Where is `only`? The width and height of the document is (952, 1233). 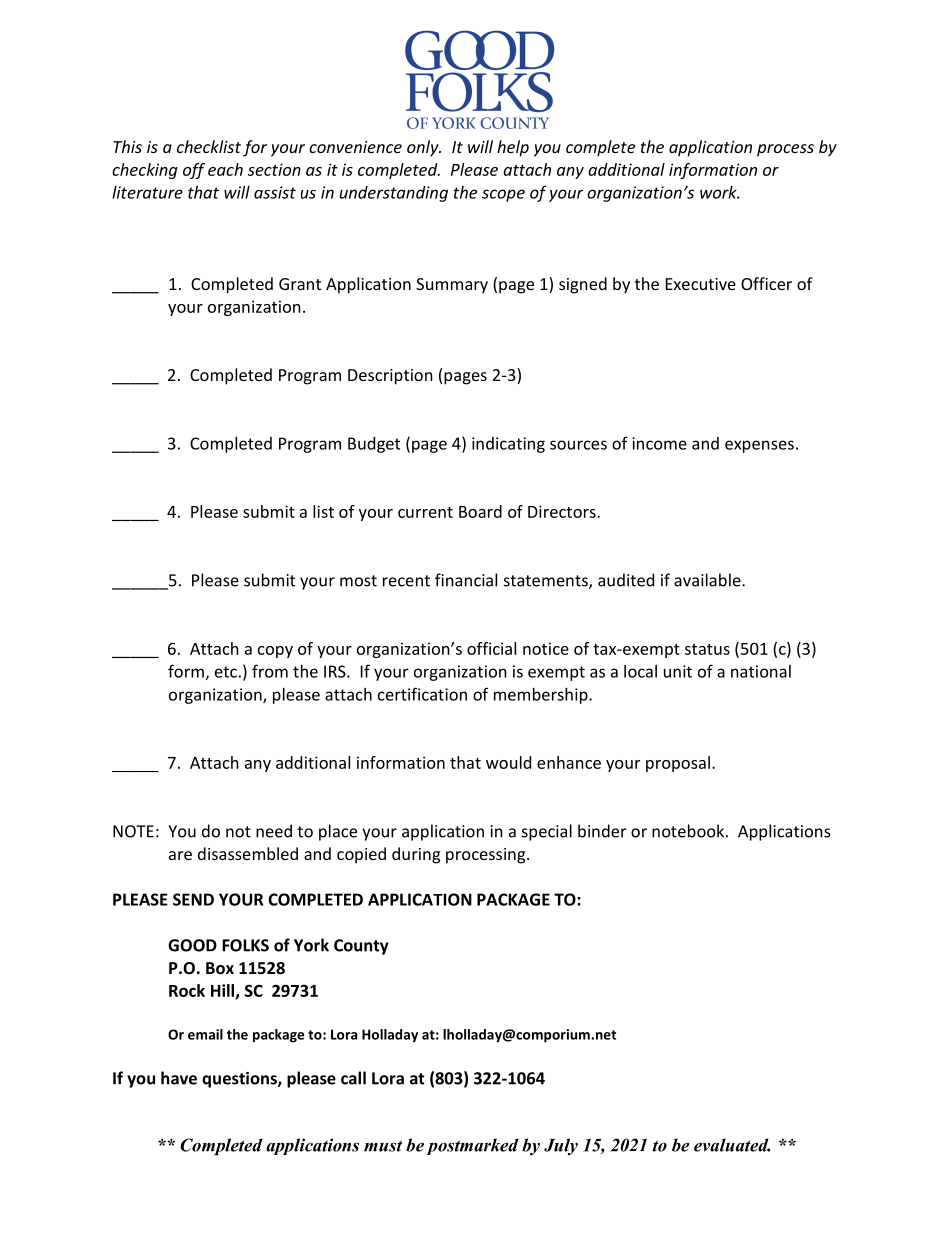 only is located at coordinates (424, 148).
